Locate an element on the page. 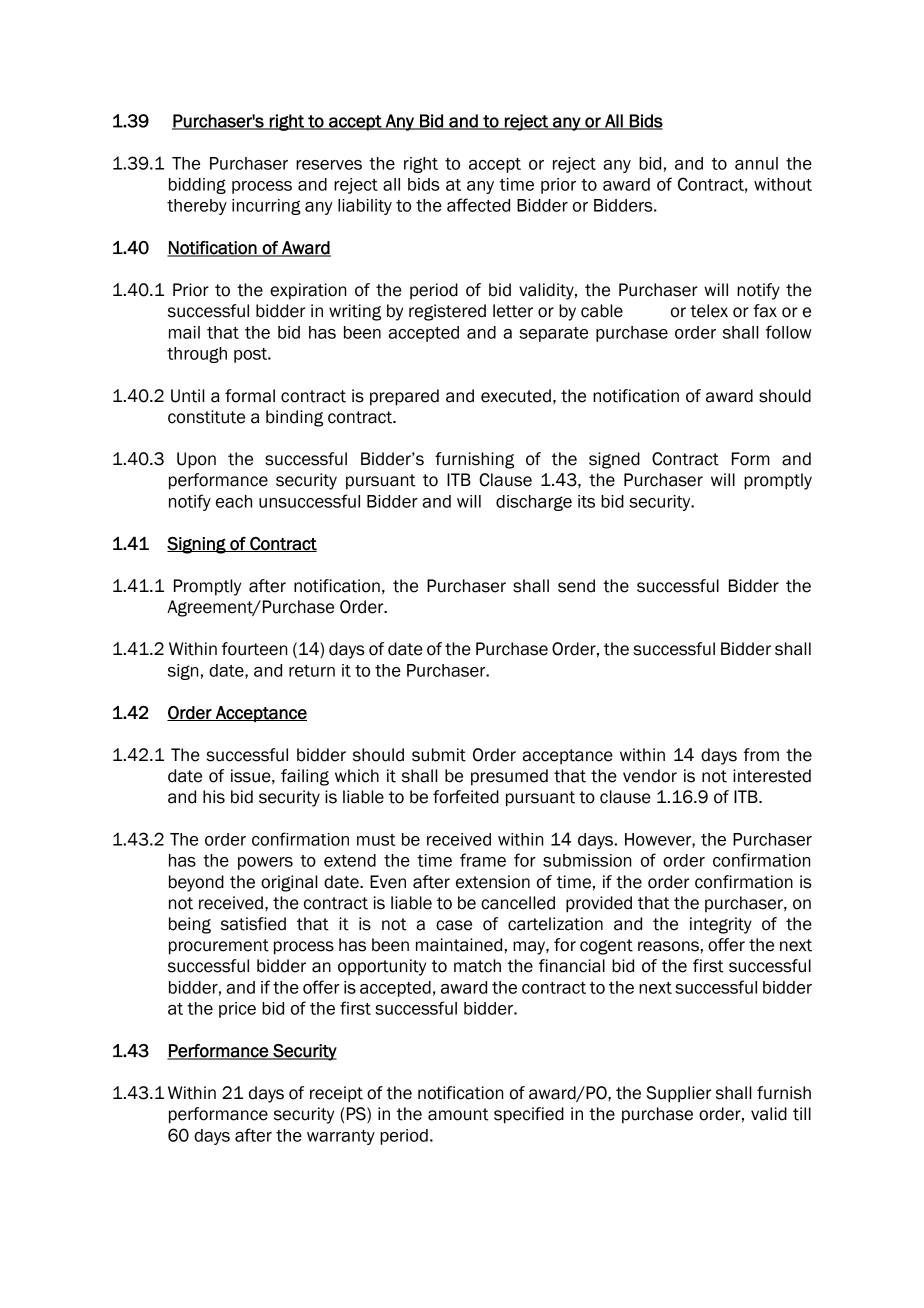  discharge is located at coordinates (534, 503).
